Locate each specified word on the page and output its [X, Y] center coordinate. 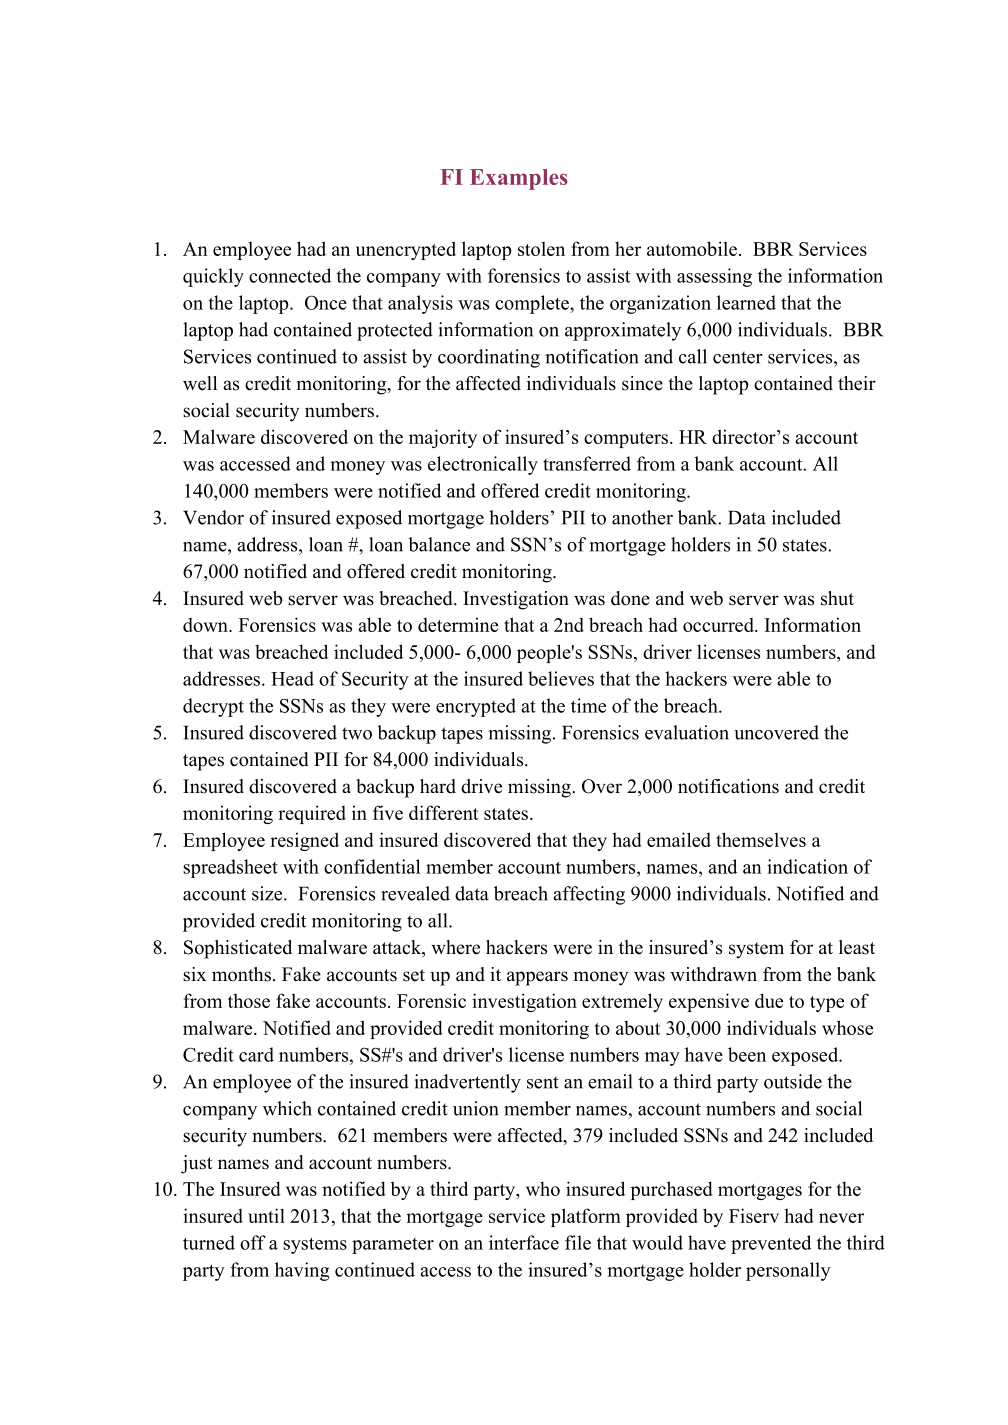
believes [561, 678]
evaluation [687, 732]
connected [290, 275]
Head [292, 678]
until [266, 1215]
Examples [519, 179]
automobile [692, 248]
